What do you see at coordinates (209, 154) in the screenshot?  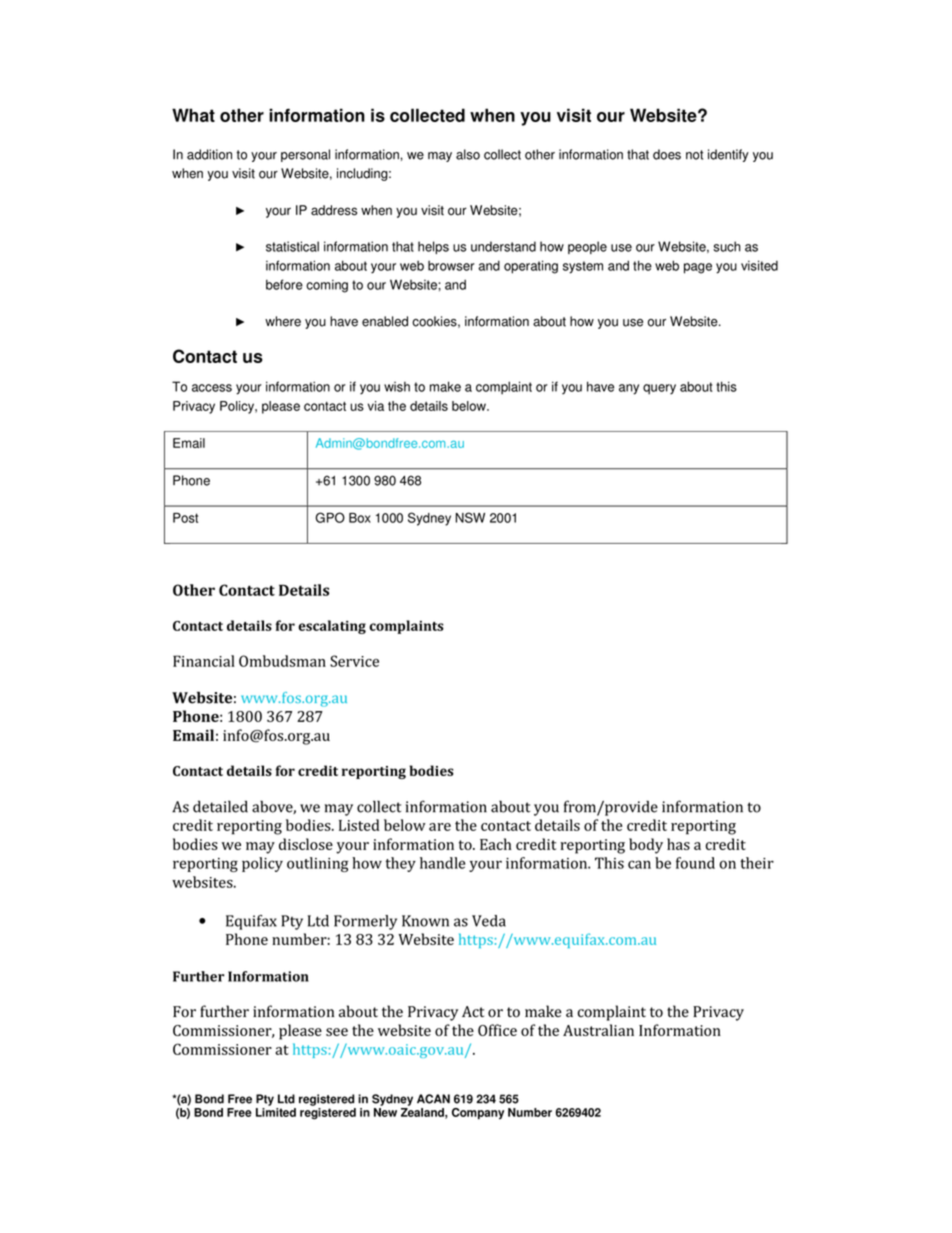 I see `addition` at bounding box center [209, 154].
